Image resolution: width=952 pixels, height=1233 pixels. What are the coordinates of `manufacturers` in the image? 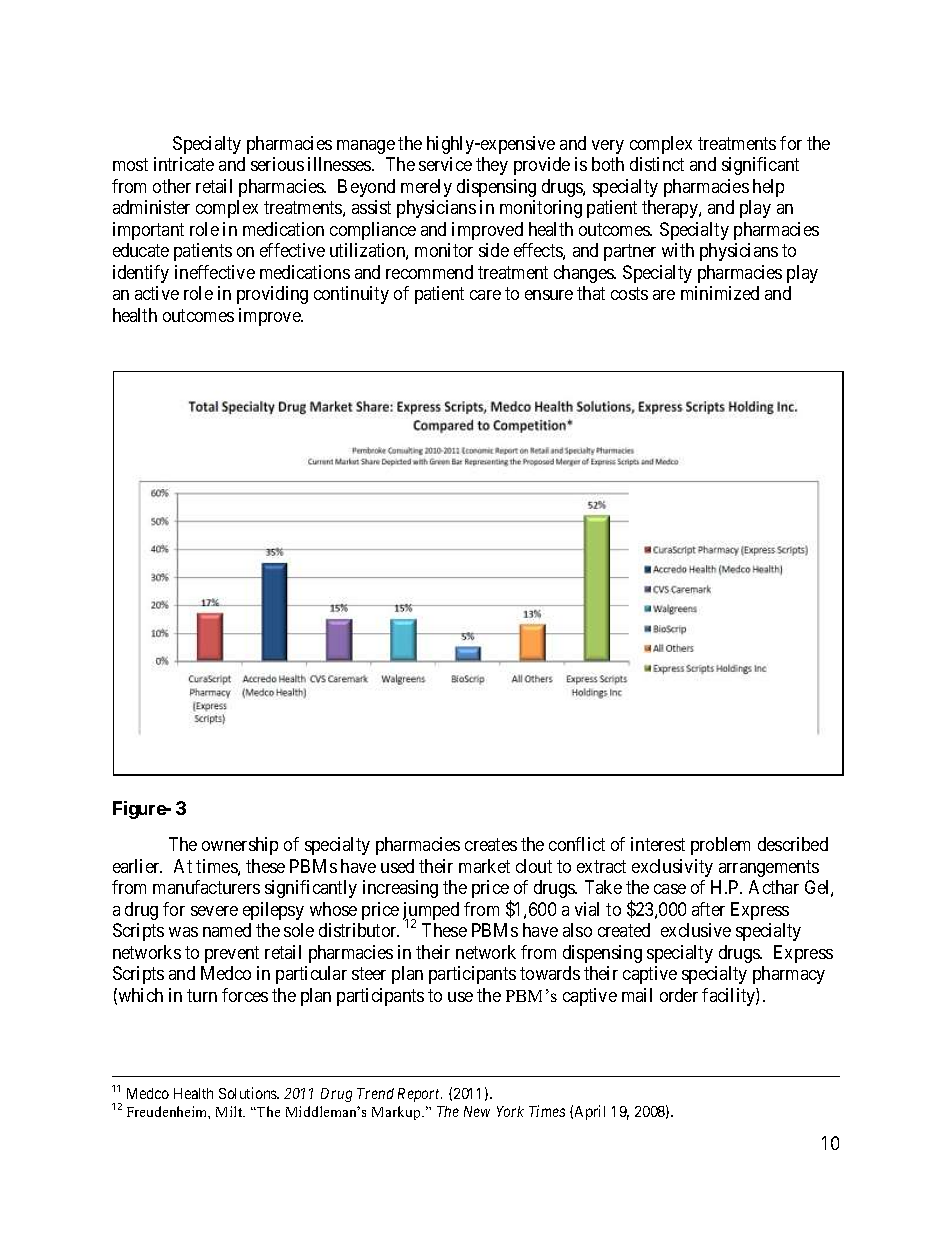 It's located at (206, 887).
